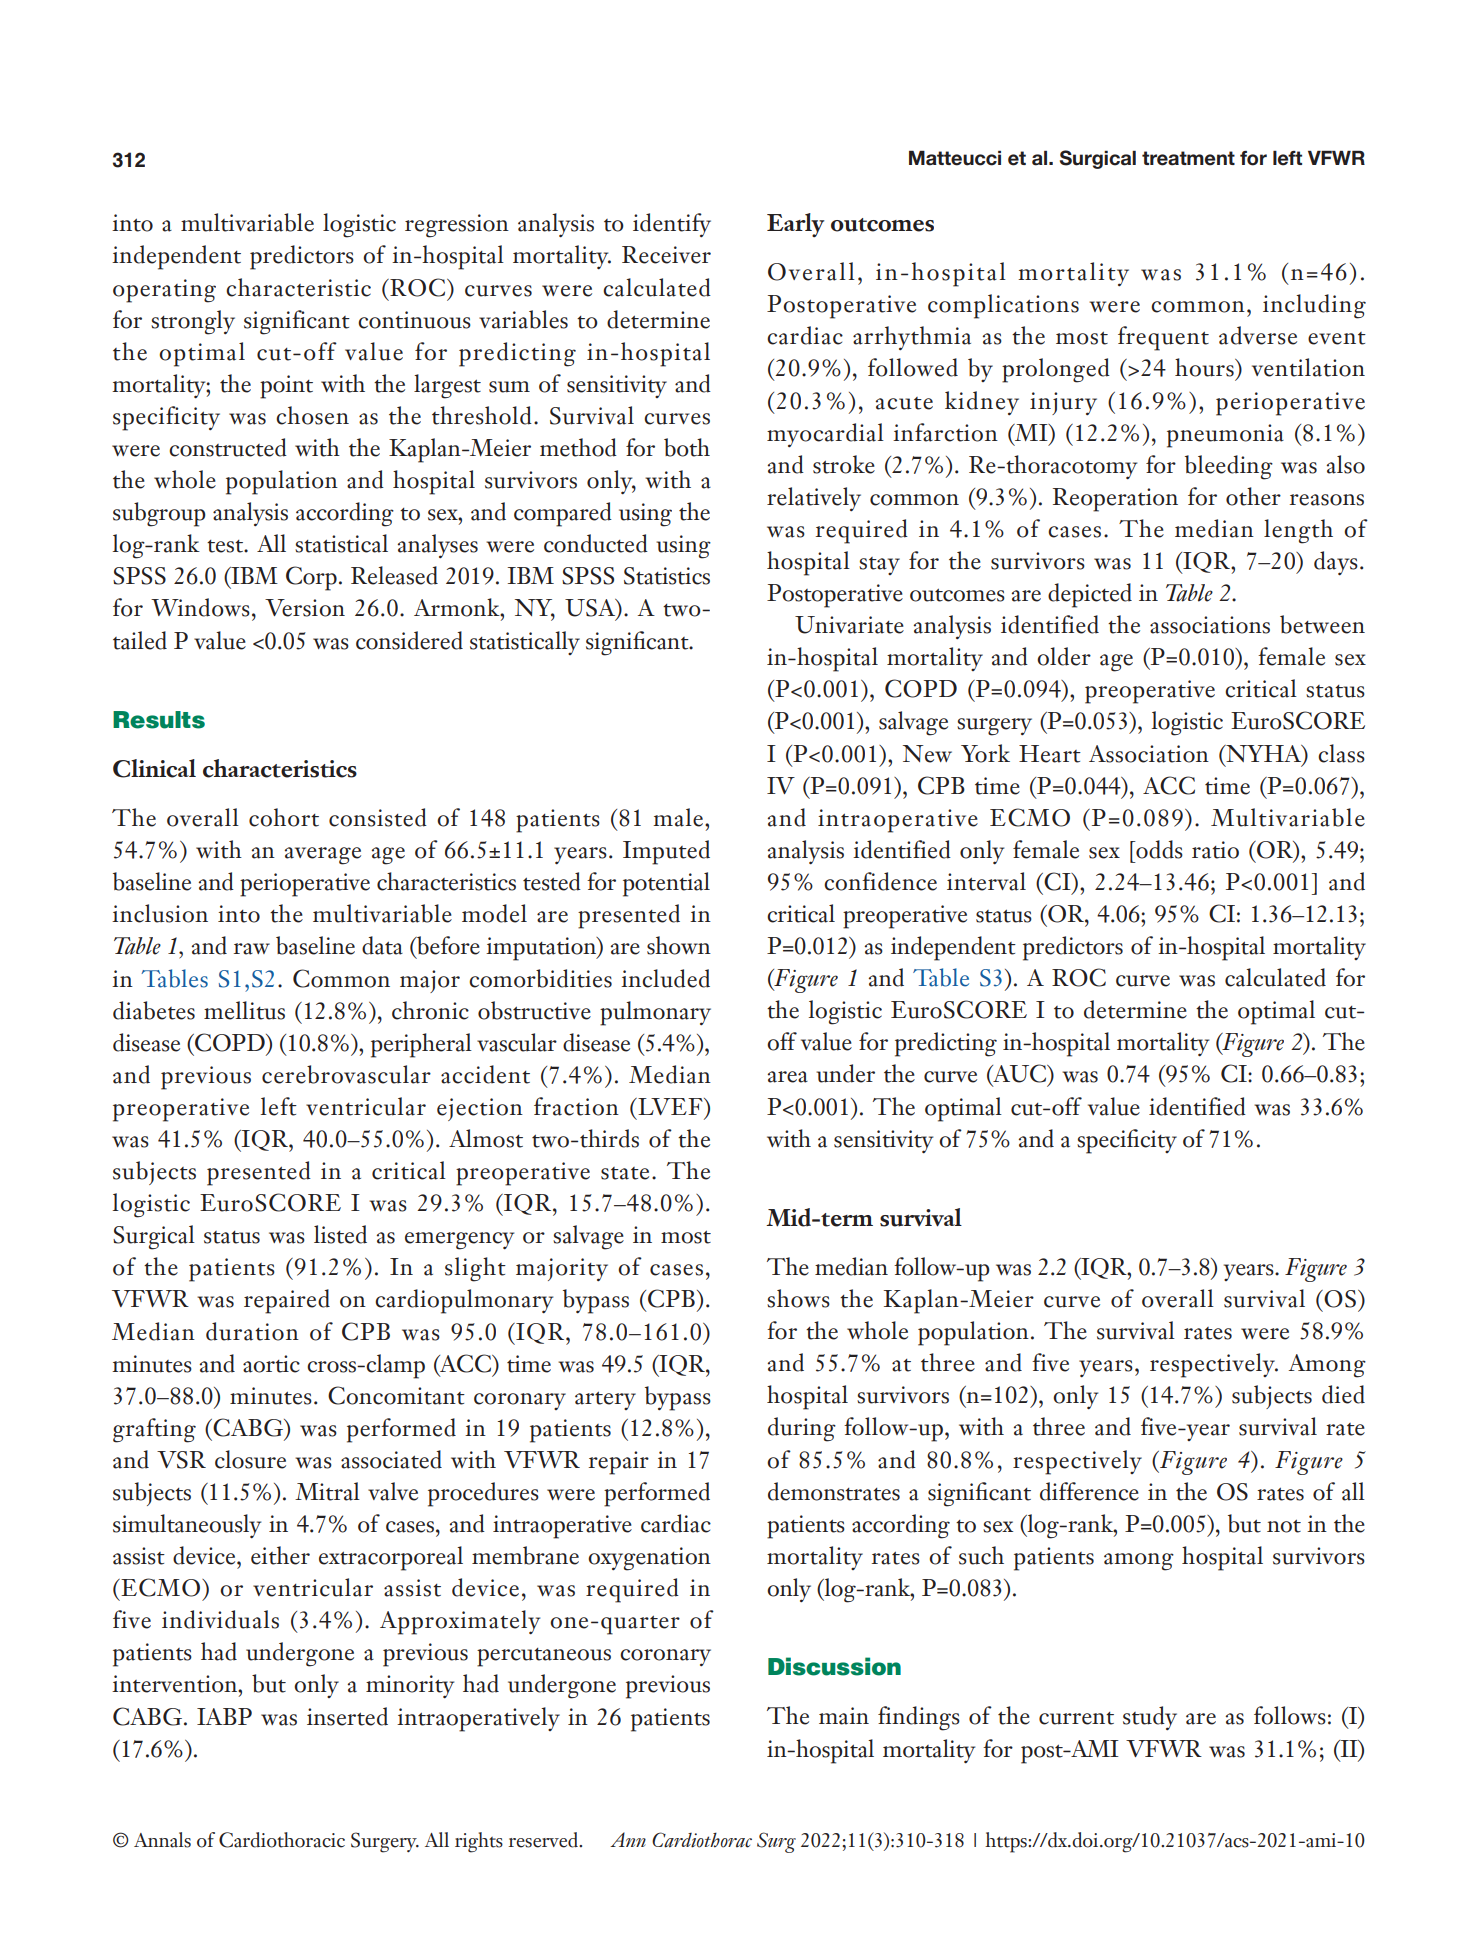  I want to click on treatment, so click(1188, 158).
